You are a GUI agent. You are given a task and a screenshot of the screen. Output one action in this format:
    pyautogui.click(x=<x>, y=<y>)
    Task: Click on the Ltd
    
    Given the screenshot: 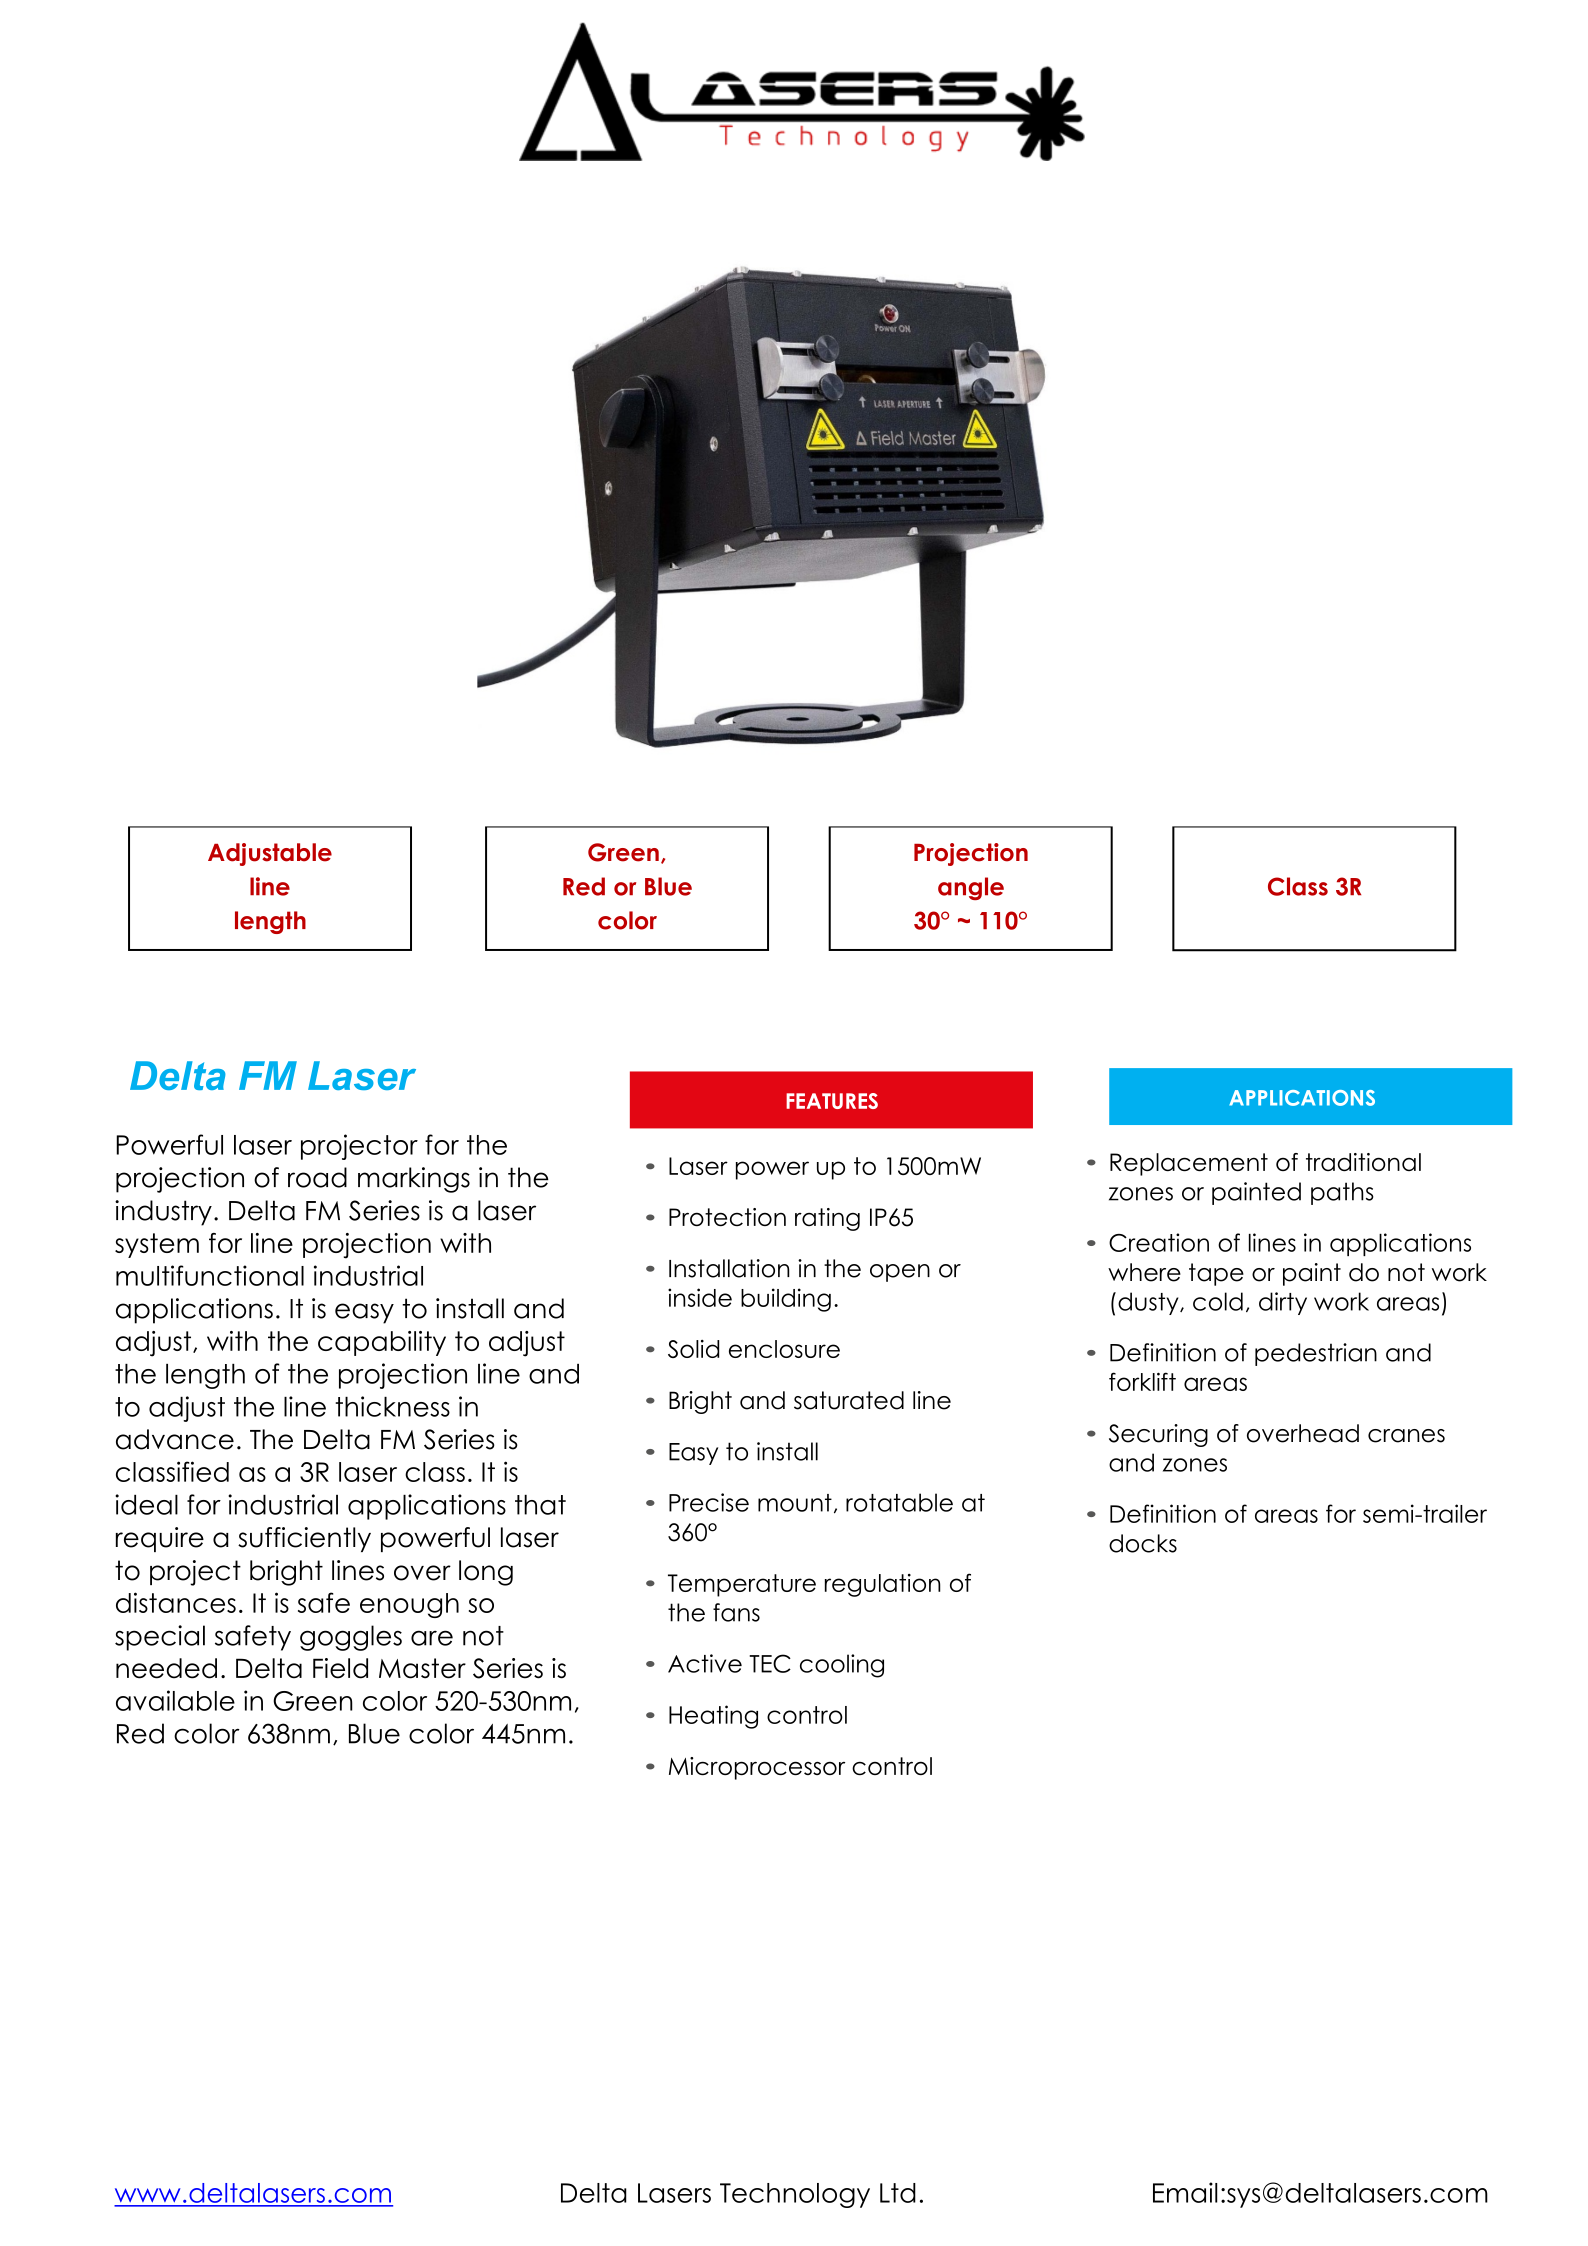 What is the action you would take?
    pyautogui.click(x=898, y=2193)
